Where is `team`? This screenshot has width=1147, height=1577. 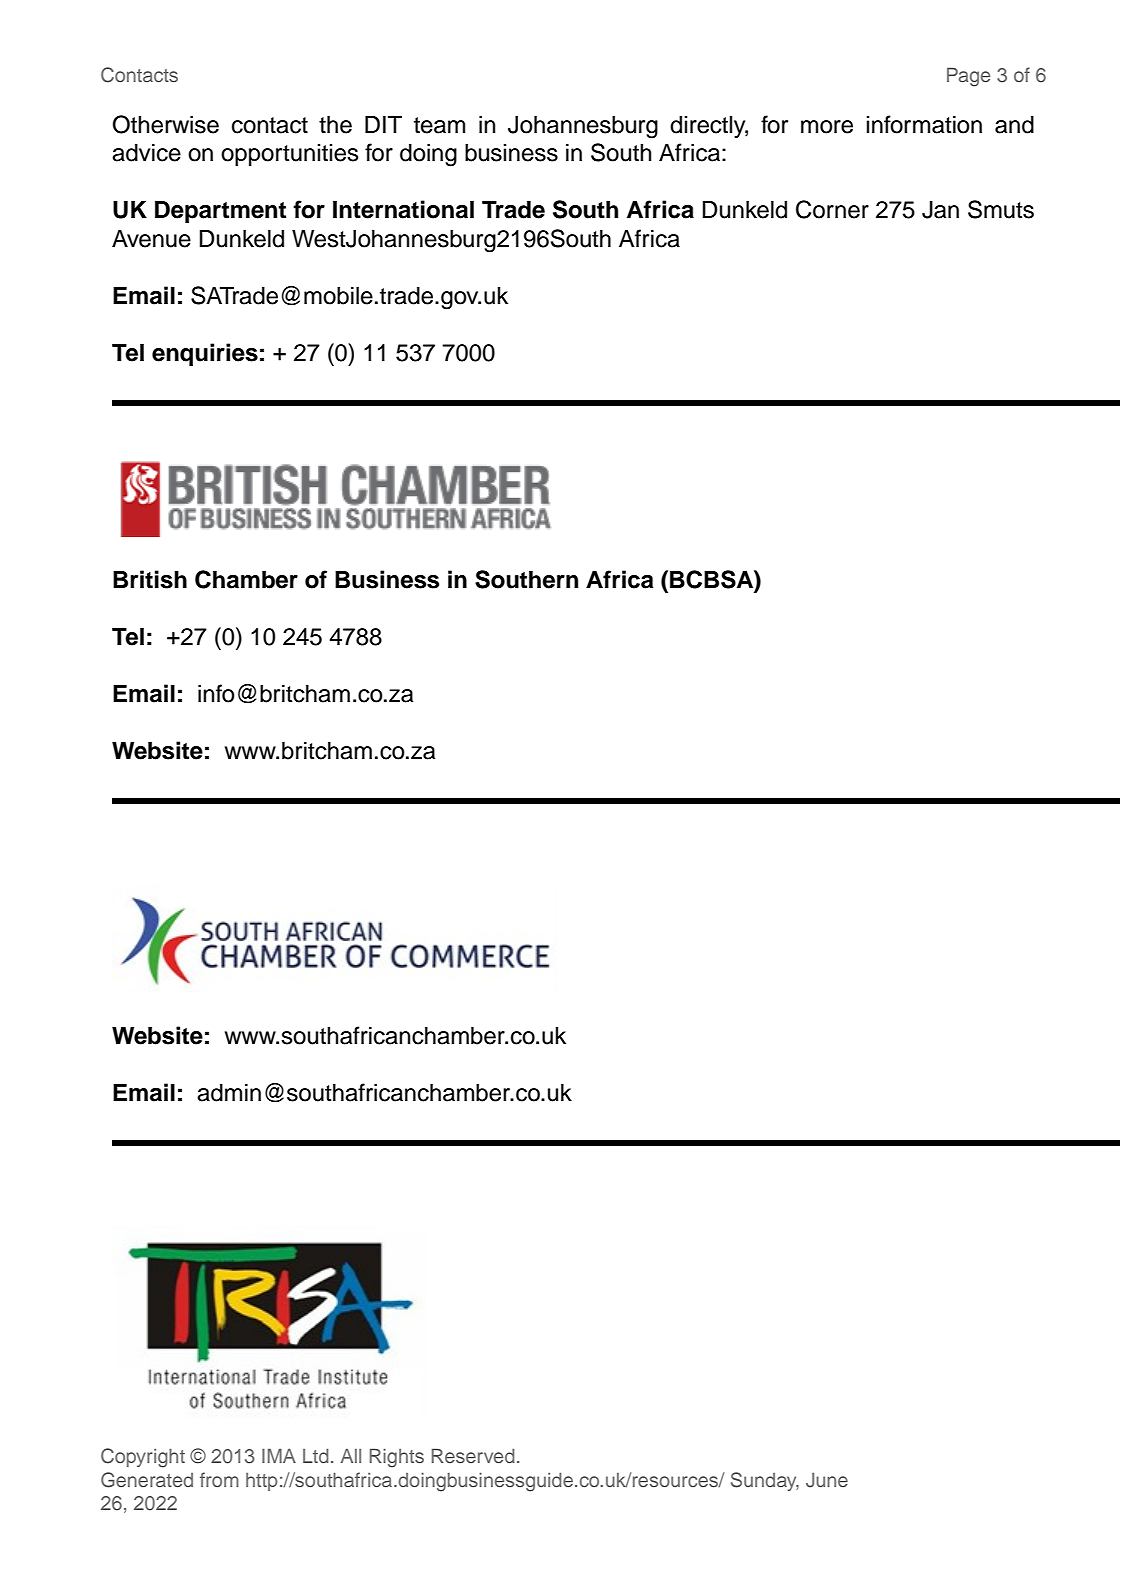 team is located at coordinates (439, 125).
